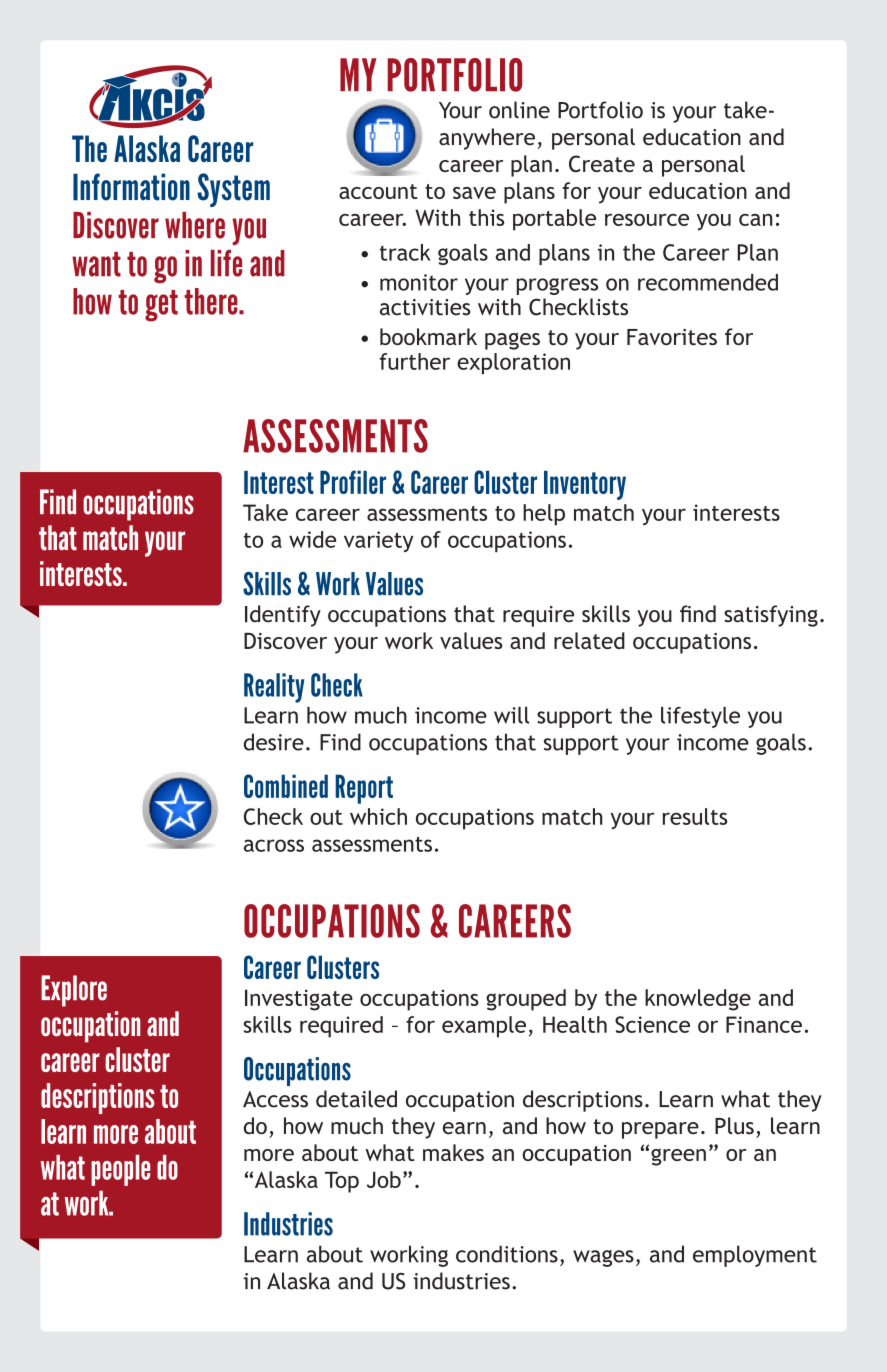 The height and width of the page is (1372, 887). I want to click on Reality, so click(274, 688).
